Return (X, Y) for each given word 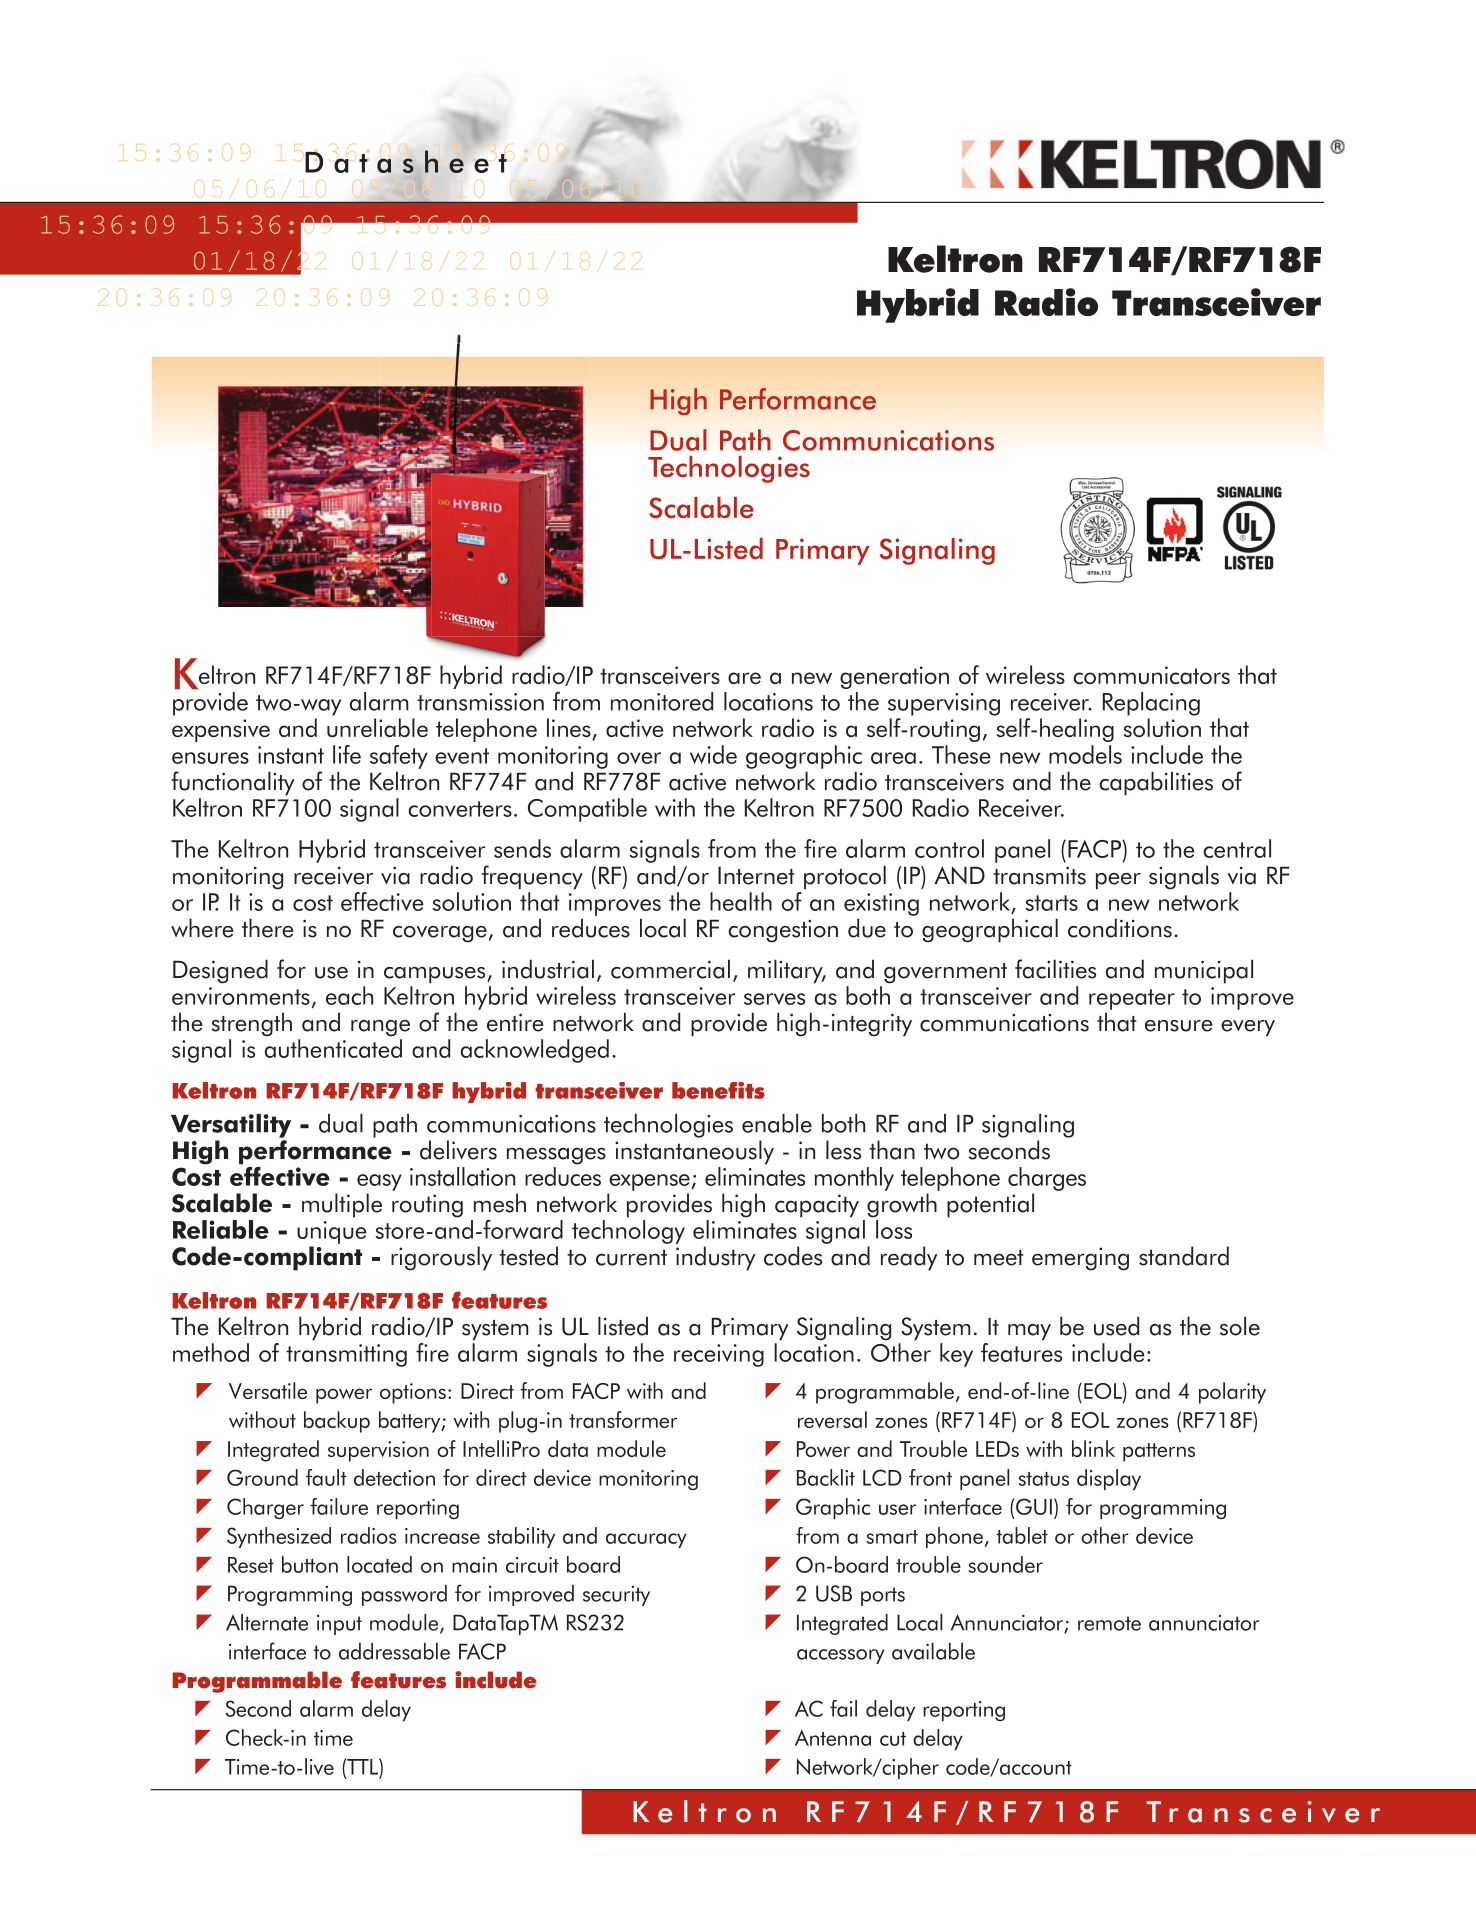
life (347, 754)
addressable (394, 1651)
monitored (662, 701)
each (349, 995)
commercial (670, 969)
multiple (342, 1205)
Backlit (826, 1477)
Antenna (833, 1738)
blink (1093, 1448)
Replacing (1151, 704)
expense (650, 1182)
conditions (1120, 928)
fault (326, 1477)
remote (1109, 1623)
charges (1047, 1179)
